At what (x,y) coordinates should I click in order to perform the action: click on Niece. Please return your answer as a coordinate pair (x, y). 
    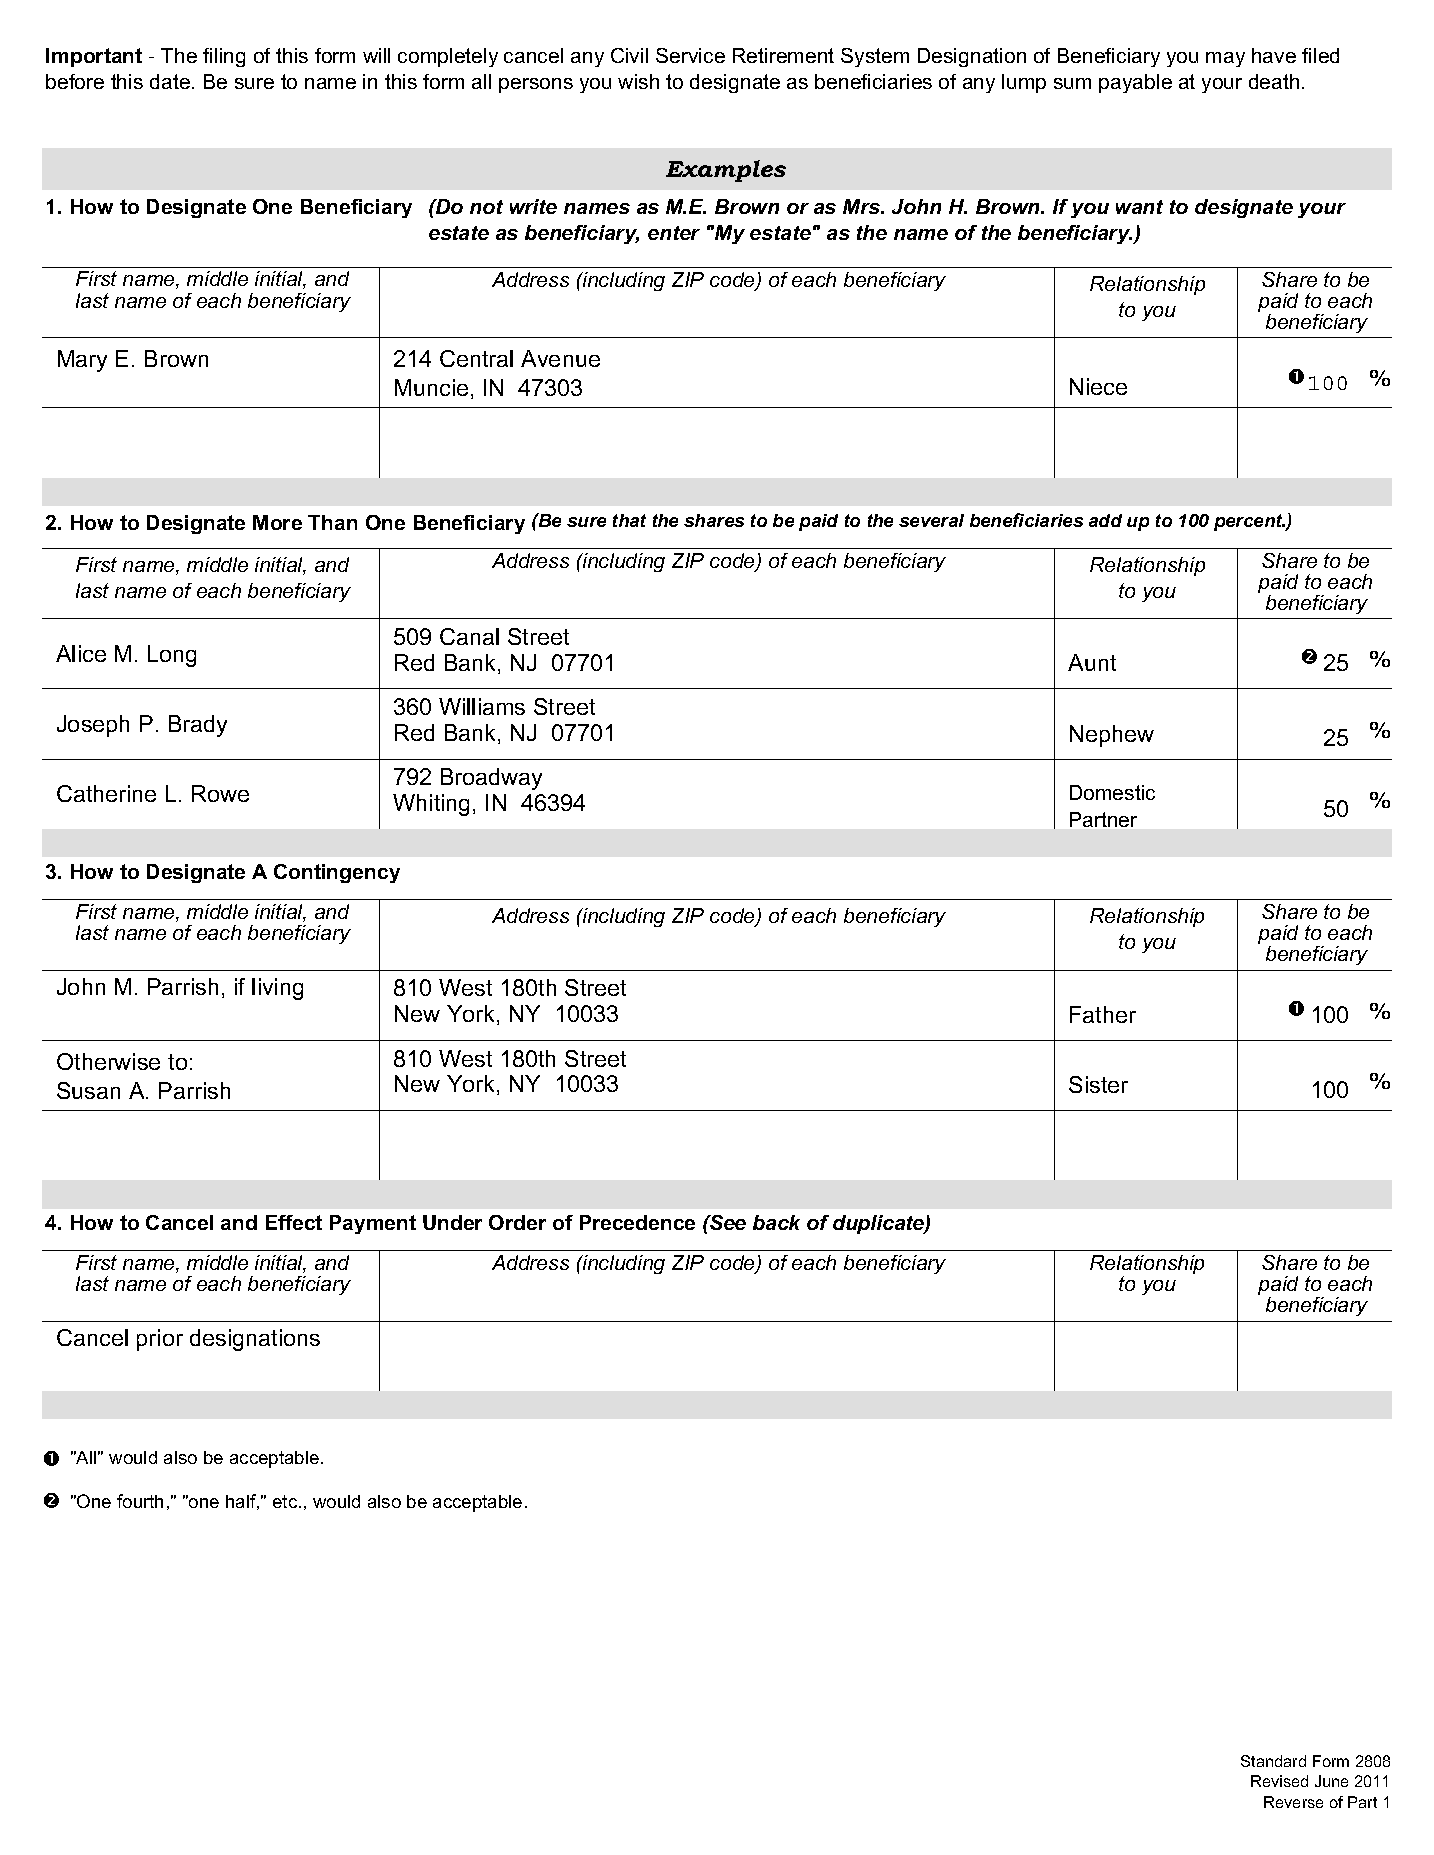
    Looking at the image, I should click on (1098, 386).
